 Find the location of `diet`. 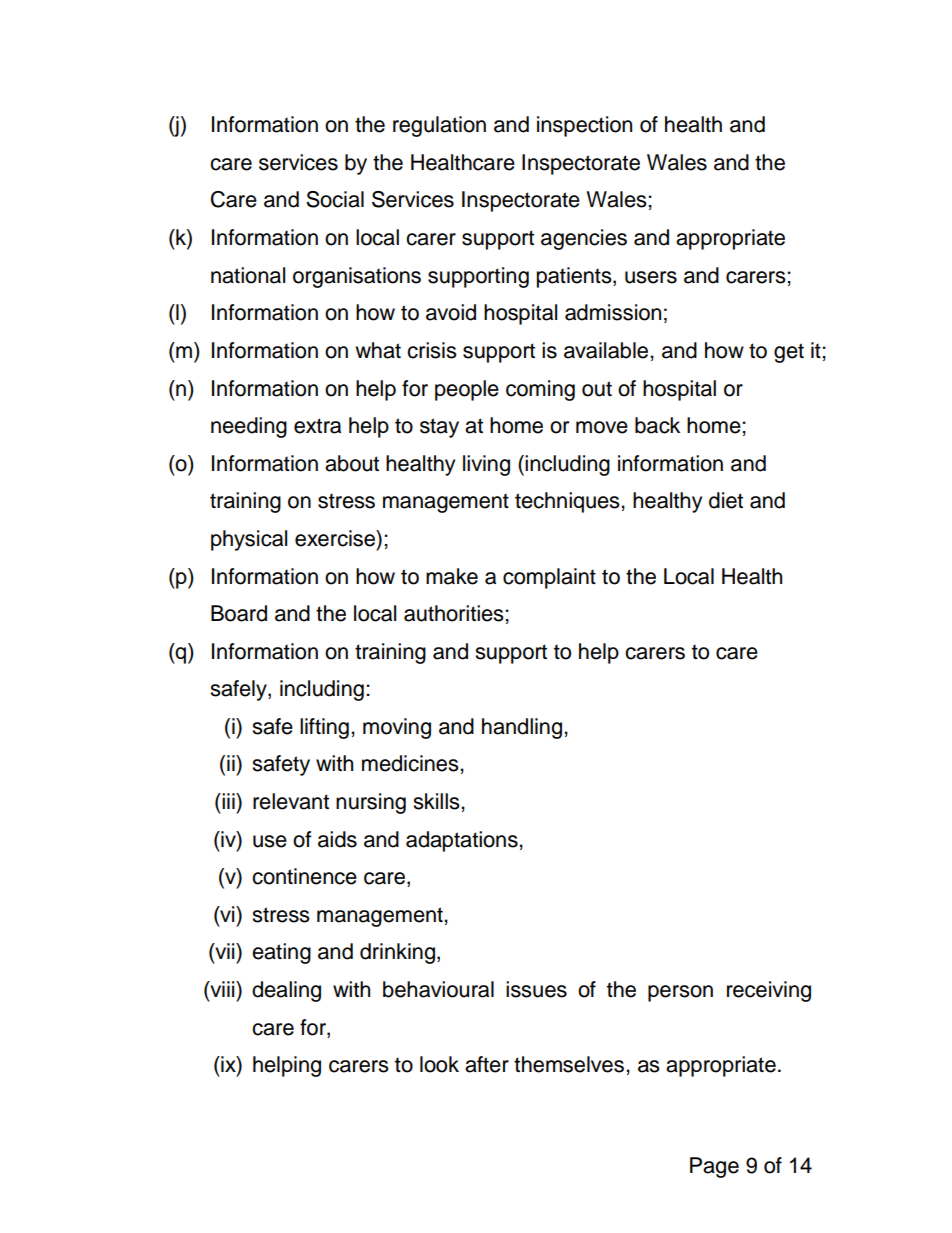

diet is located at coordinates (726, 500).
